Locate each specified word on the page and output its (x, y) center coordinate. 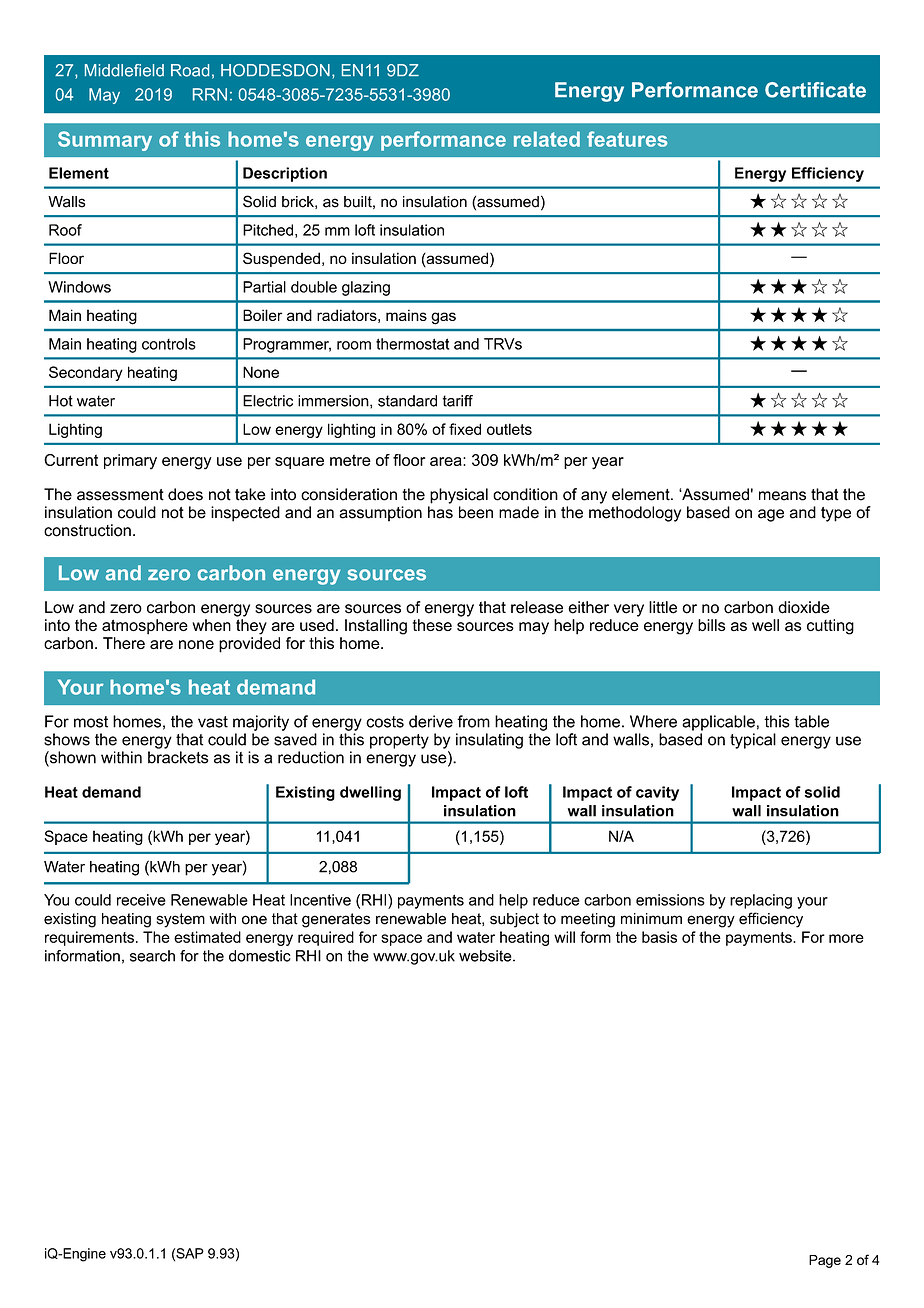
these (432, 625)
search (152, 956)
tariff (457, 401)
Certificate (815, 90)
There (124, 643)
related (547, 139)
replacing (761, 901)
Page (825, 1261)
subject (514, 920)
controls (169, 344)
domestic (260, 956)
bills (711, 625)
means (782, 496)
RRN (210, 94)
